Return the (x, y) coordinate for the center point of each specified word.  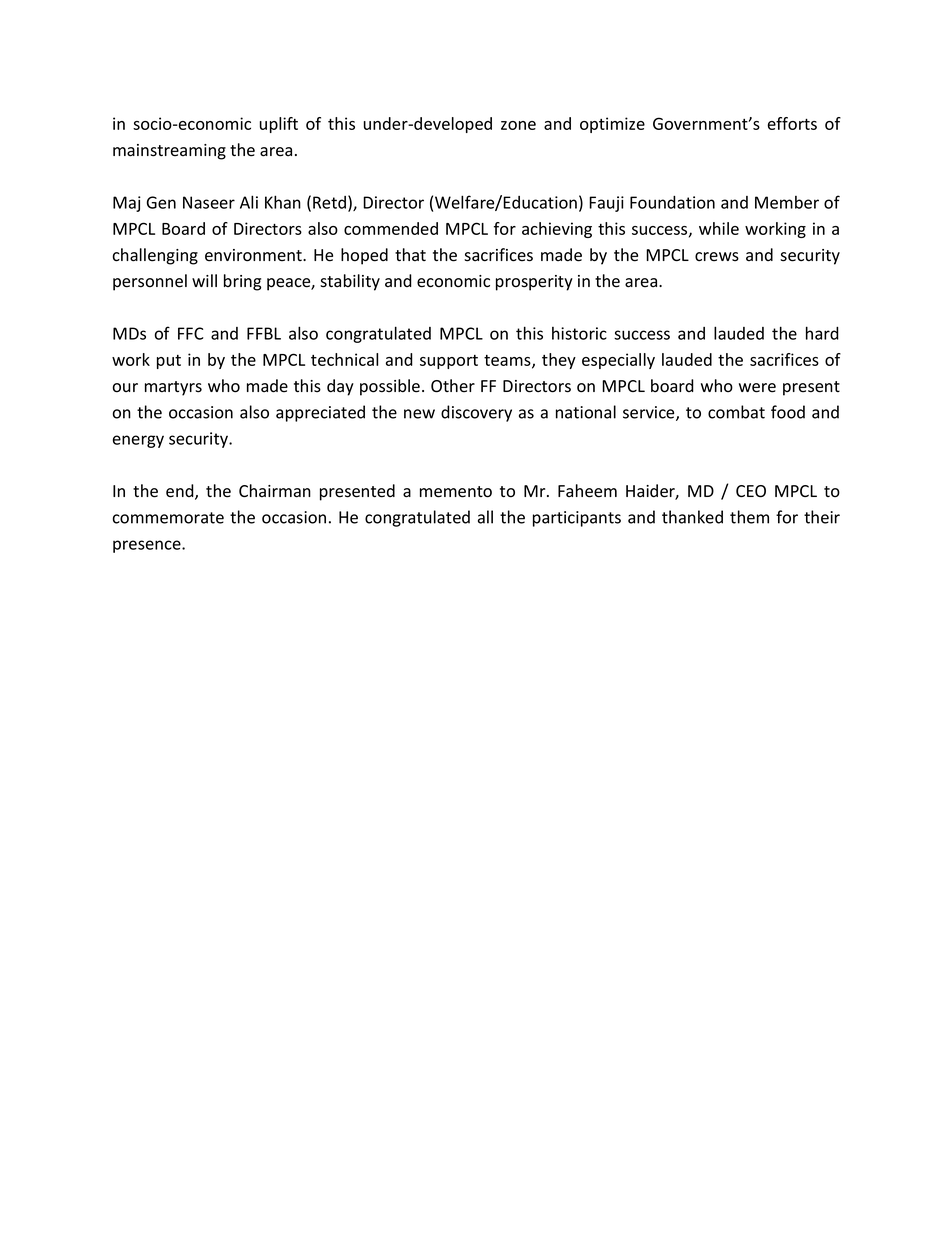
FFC (191, 333)
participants (577, 519)
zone (518, 125)
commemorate (168, 518)
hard (822, 333)
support (449, 362)
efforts (792, 123)
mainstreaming (169, 152)
